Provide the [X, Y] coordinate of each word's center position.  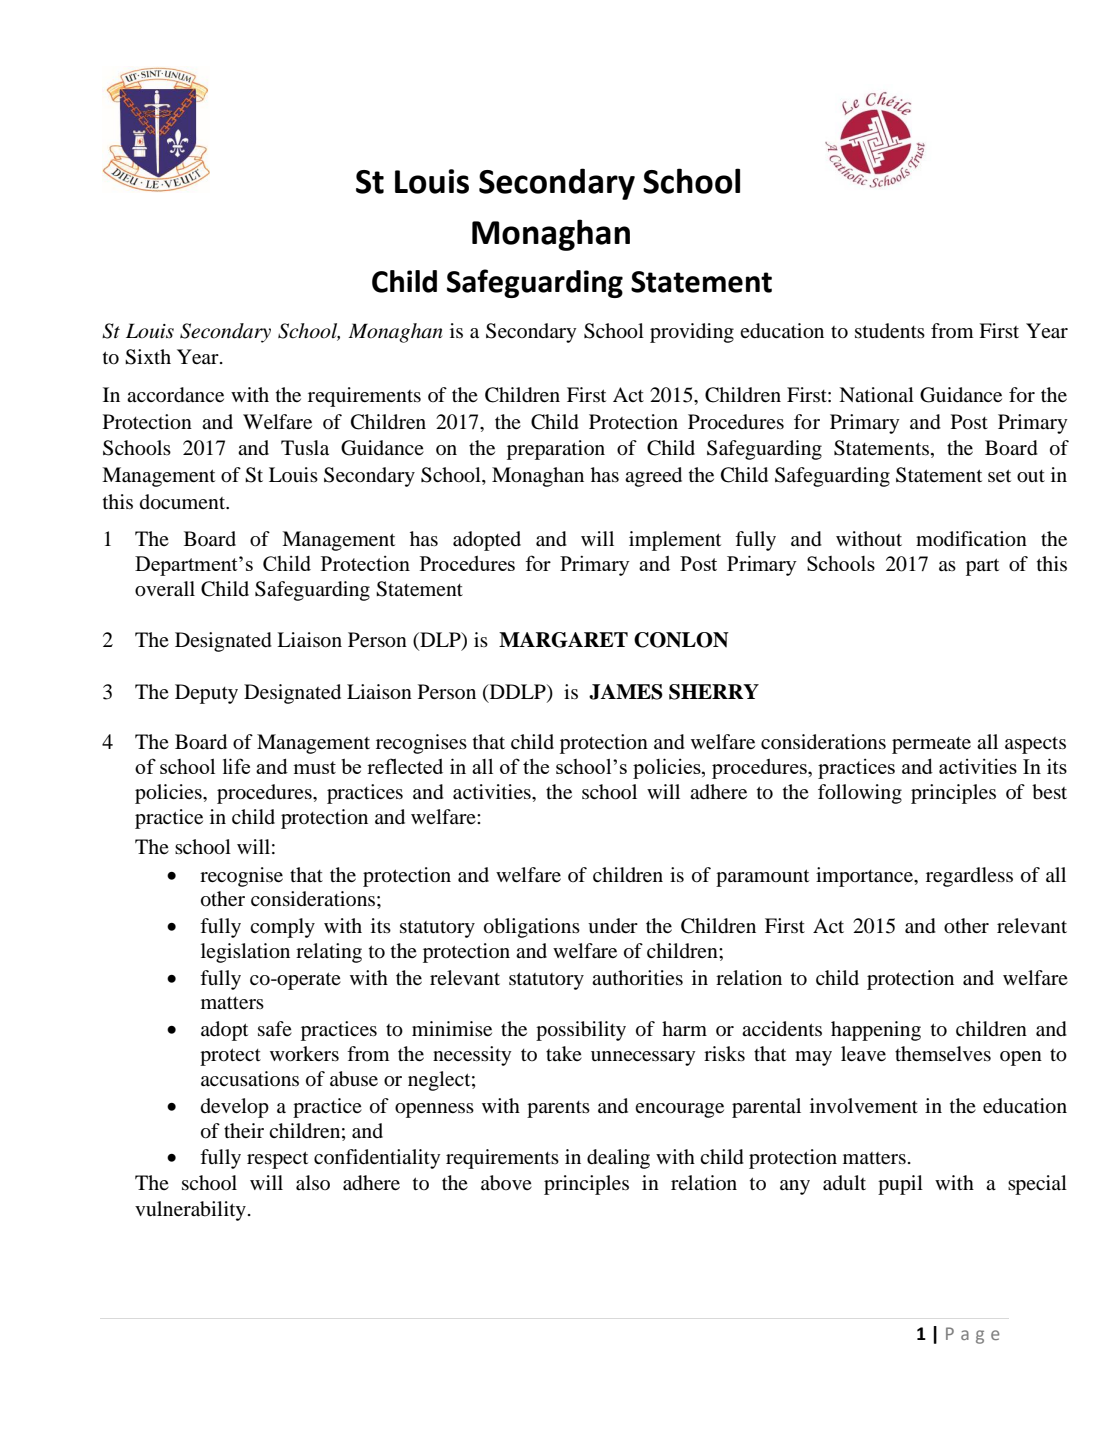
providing [692, 333]
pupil [900, 1185]
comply [282, 928]
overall [165, 589]
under [613, 926]
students [890, 331]
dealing [618, 1159]
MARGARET [563, 640]
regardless [969, 877]
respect [277, 1160]
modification [971, 539]
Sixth [148, 357]
